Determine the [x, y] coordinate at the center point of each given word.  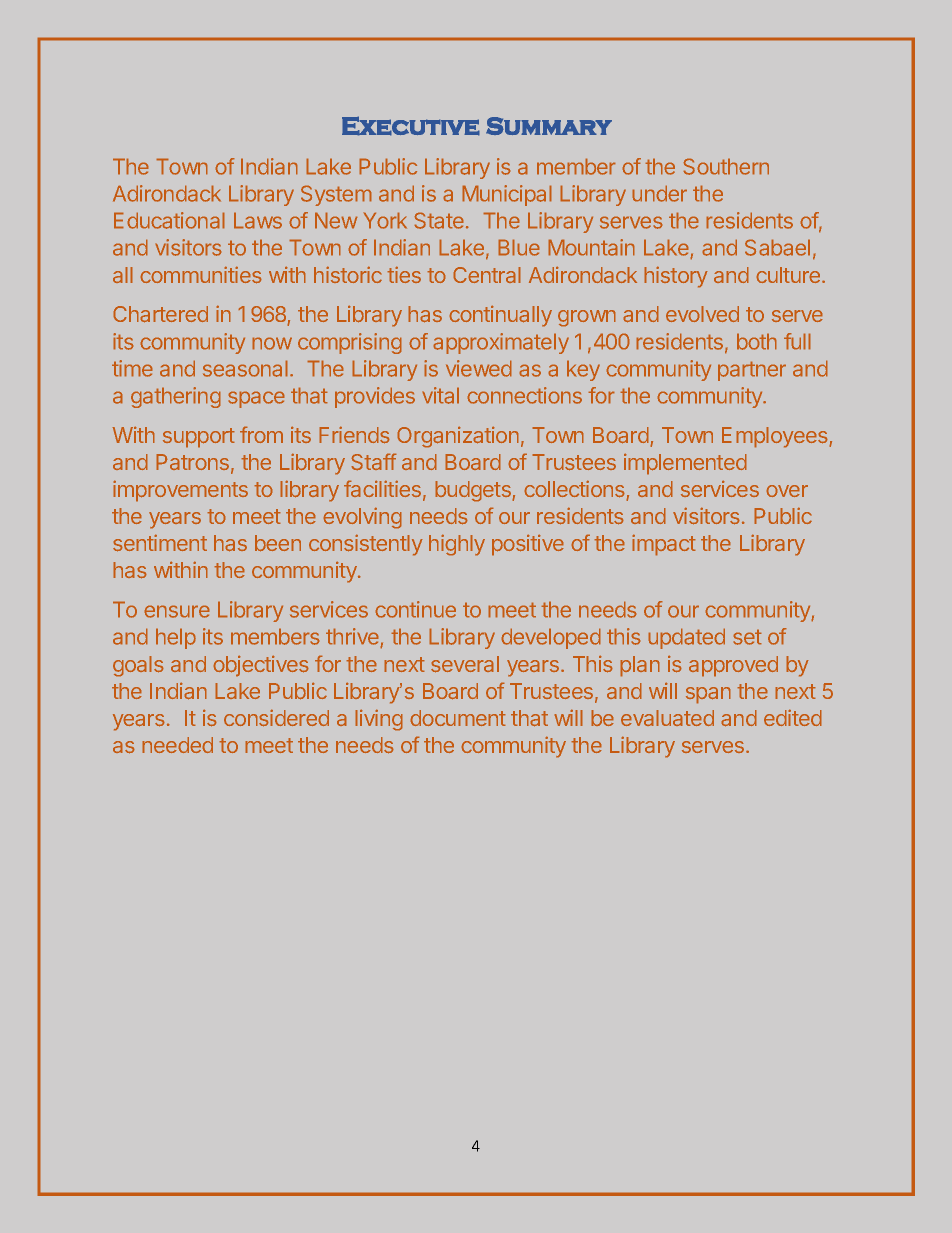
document [458, 718]
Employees [776, 437]
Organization [458, 437]
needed [177, 745]
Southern [726, 166]
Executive [411, 126]
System [336, 195]
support [199, 438]
